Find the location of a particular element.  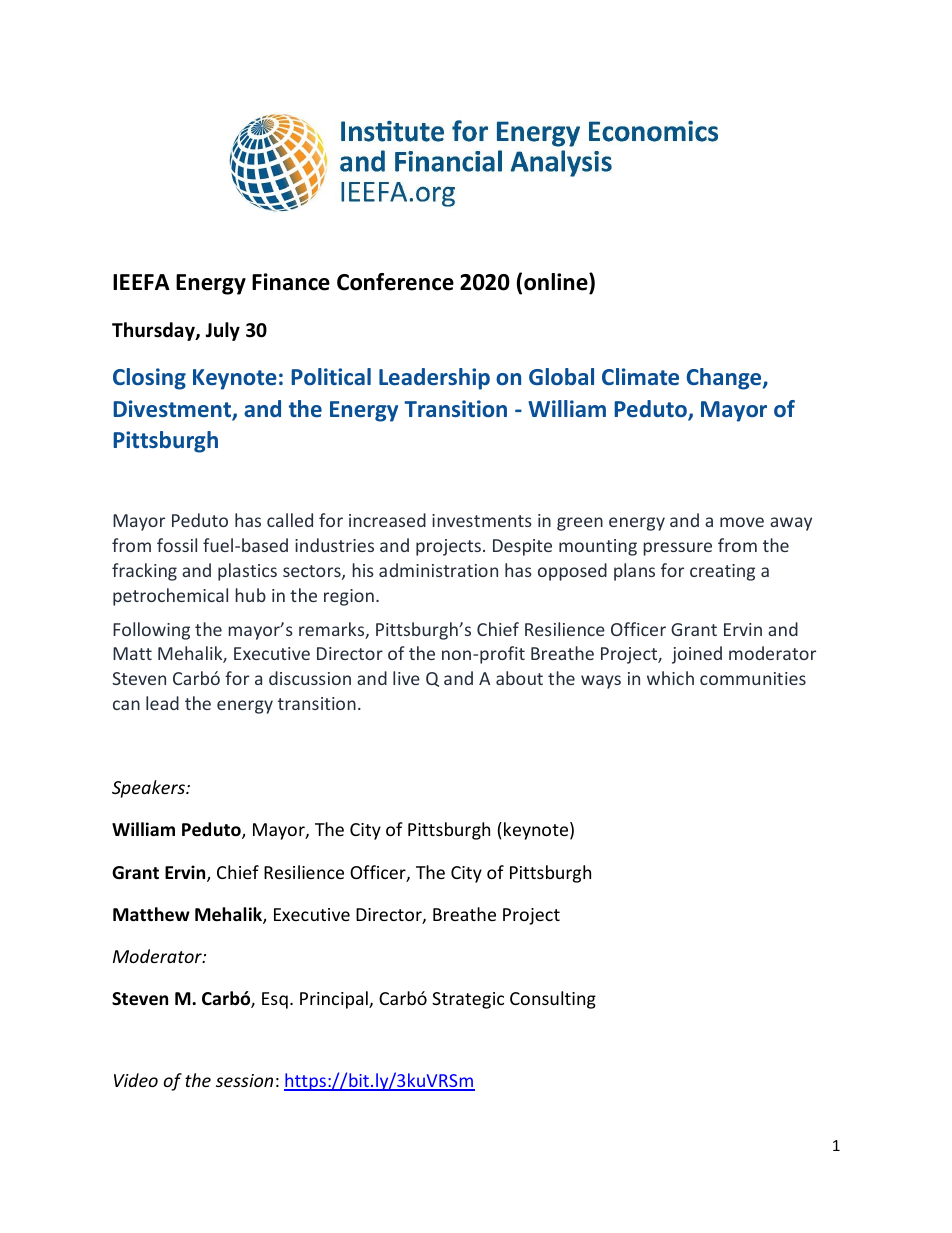

Conference is located at coordinates (395, 282).
